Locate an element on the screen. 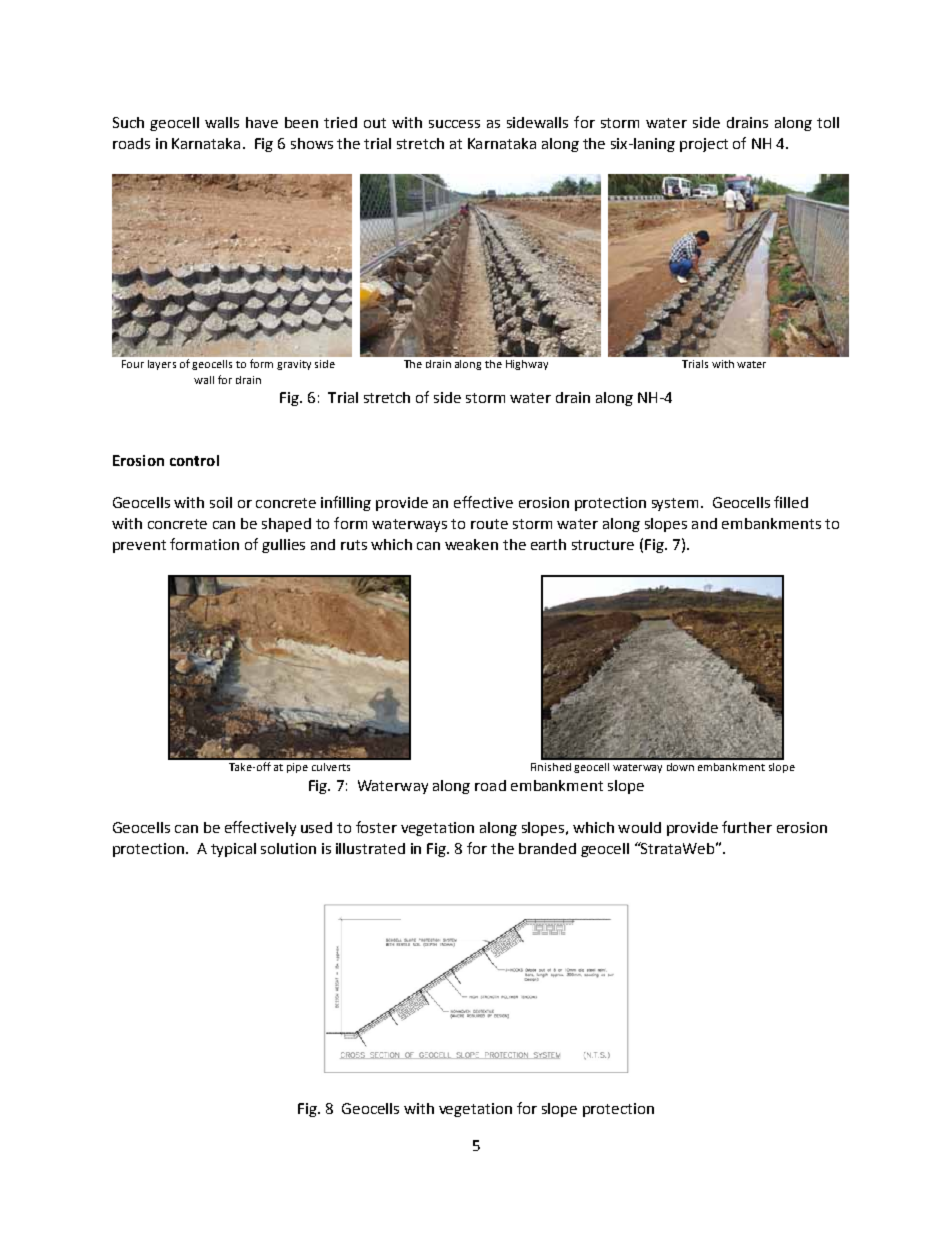 The width and height of the screenshot is (952, 1233). project is located at coordinates (704, 145).
